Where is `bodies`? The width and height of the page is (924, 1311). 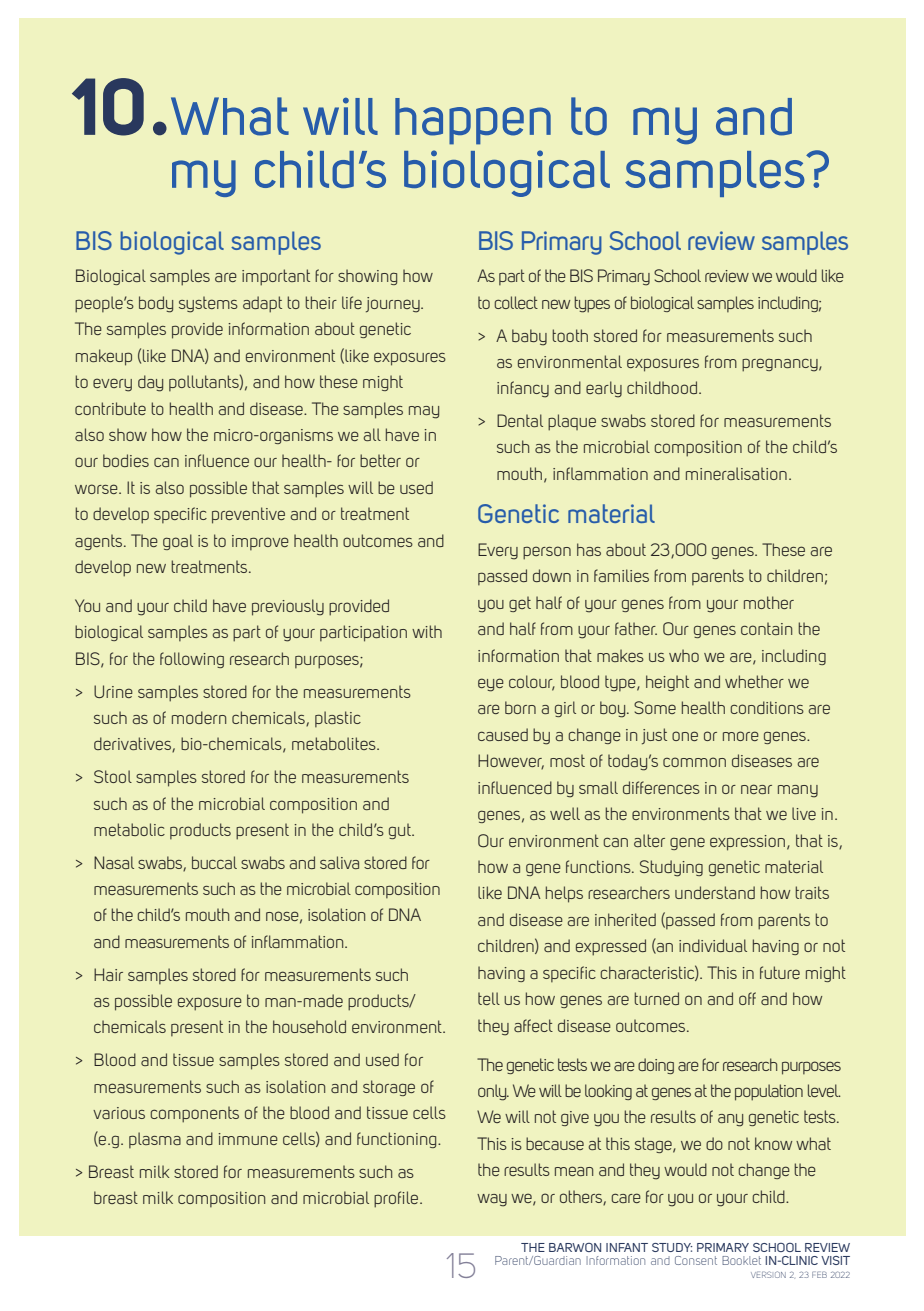
bodies is located at coordinates (126, 460).
